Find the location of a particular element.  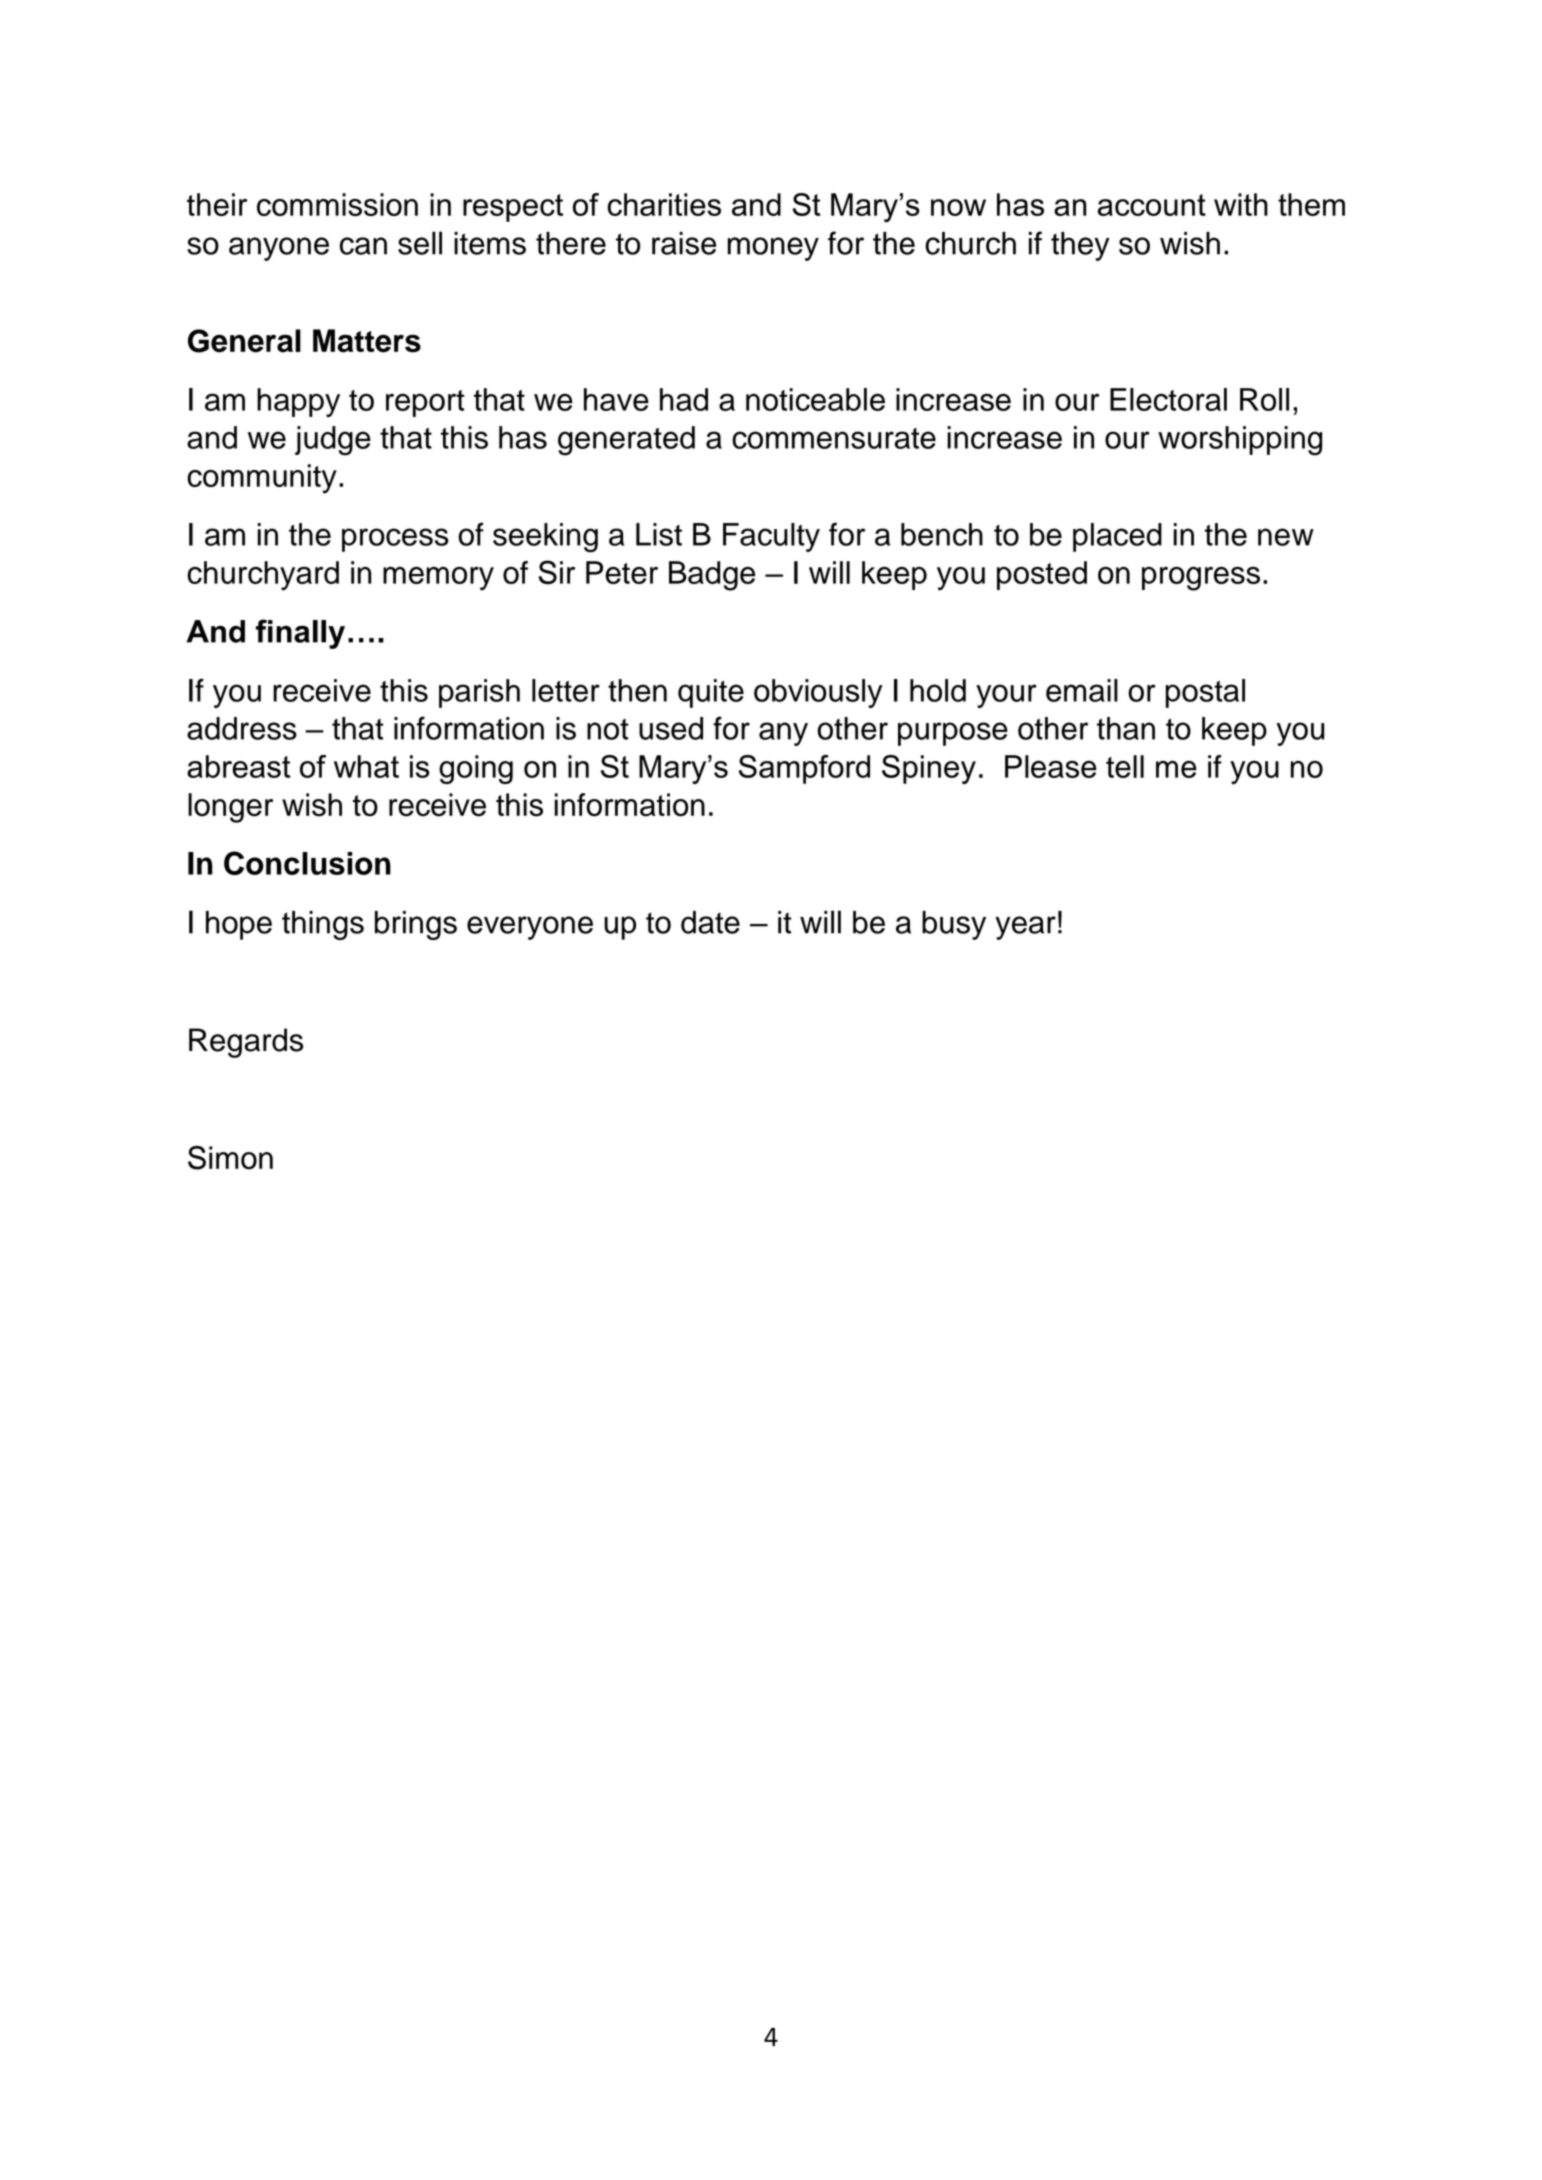

Simon is located at coordinates (230, 1158).
